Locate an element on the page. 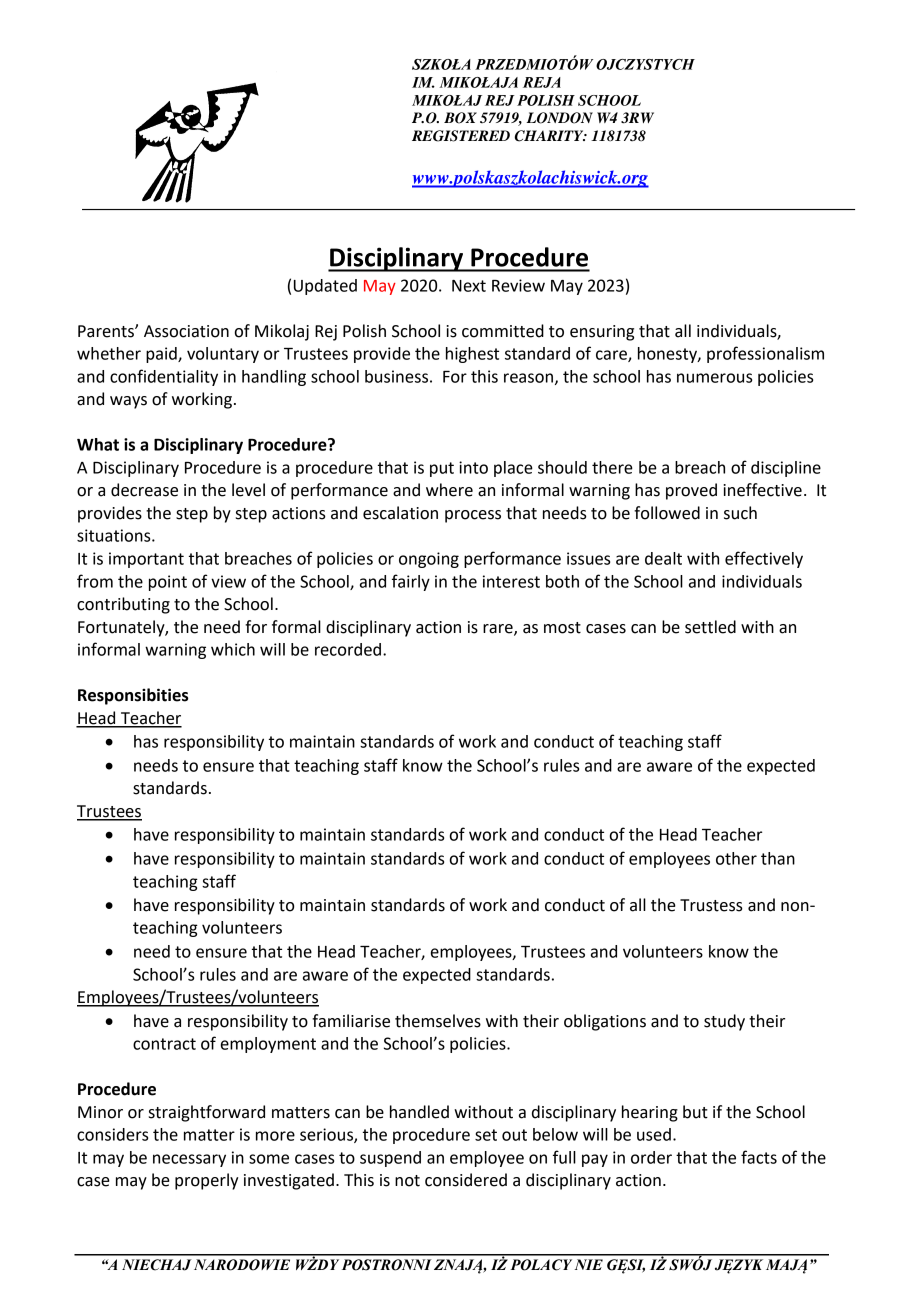 This page has width=924, height=1308. necessary is located at coordinates (189, 1160).
